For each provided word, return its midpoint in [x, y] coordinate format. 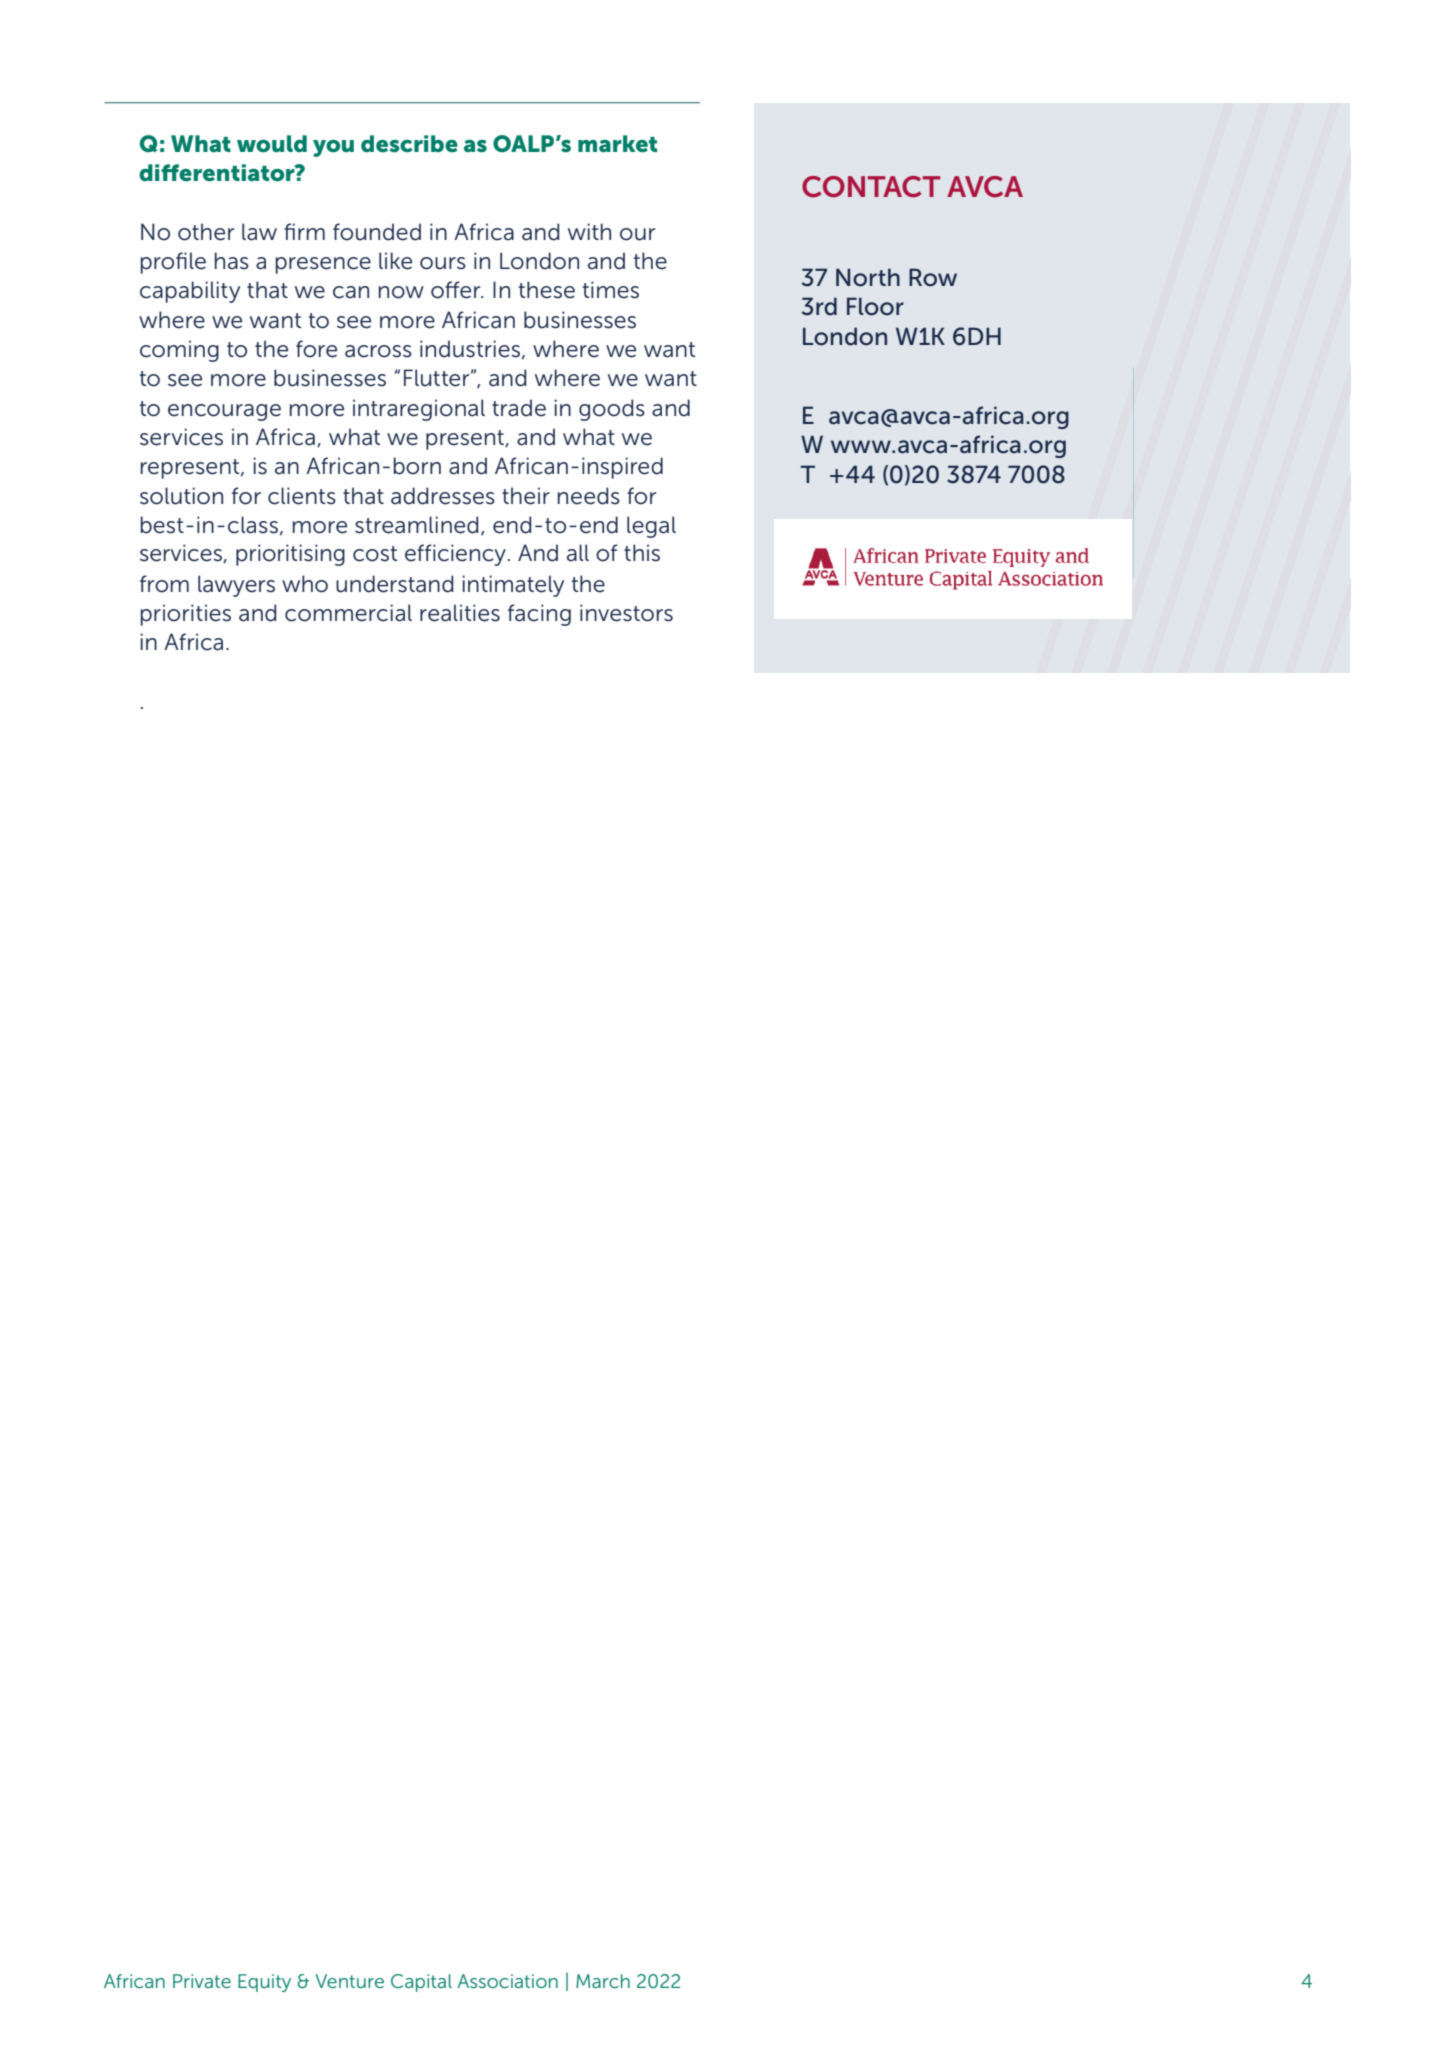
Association [507, 1981]
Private [202, 1981]
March [603, 1981]
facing [539, 615]
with [589, 231]
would [272, 144]
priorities [186, 615]
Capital [421, 1983]
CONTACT [871, 187]
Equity [264, 1983]
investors [626, 613]
